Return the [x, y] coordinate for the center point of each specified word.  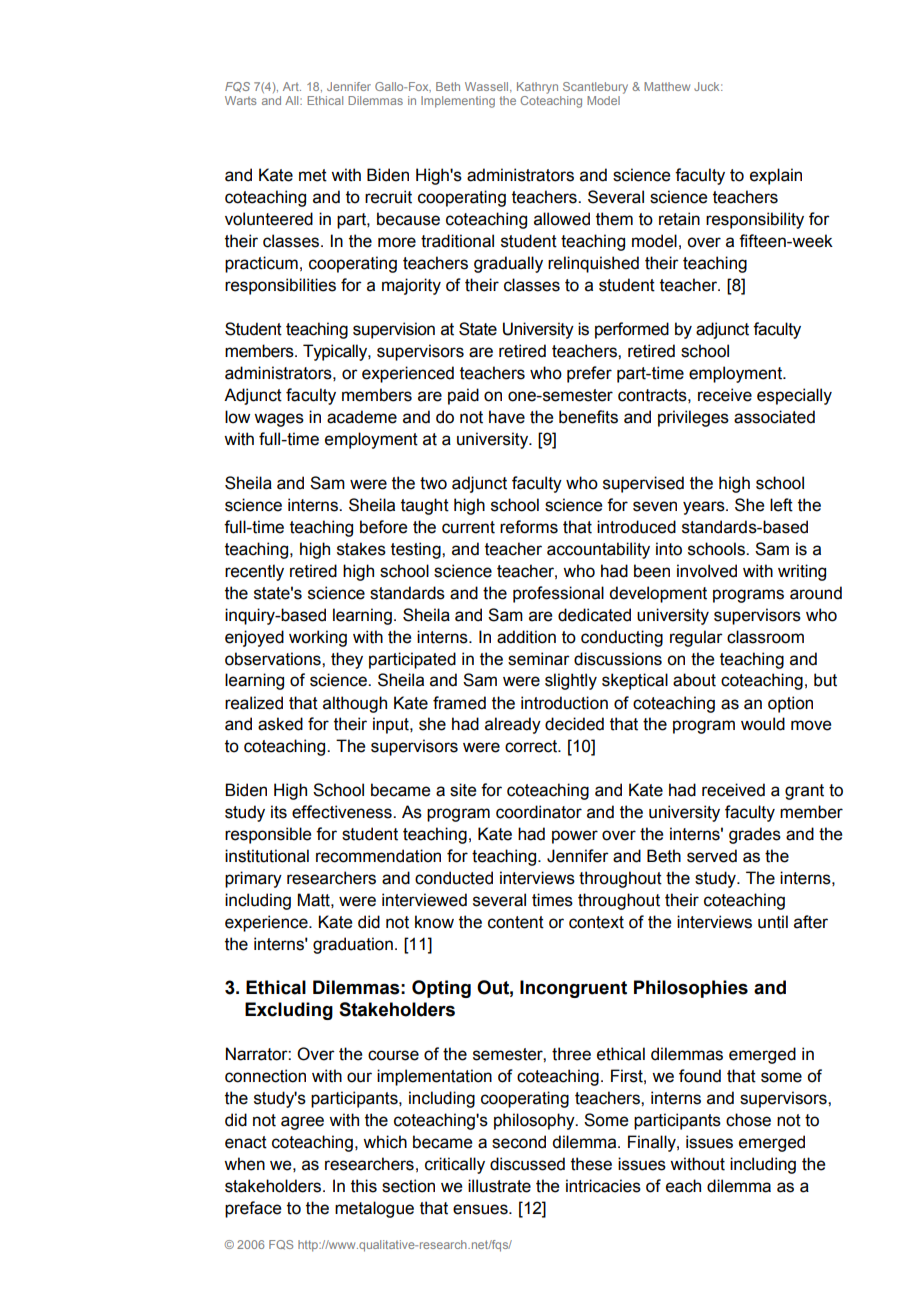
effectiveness [343, 812]
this [364, 1186]
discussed [527, 1164]
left [781, 505]
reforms [529, 527]
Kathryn [537, 88]
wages [279, 420]
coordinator [539, 812]
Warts [240, 100]
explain [776, 176]
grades [755, 835]
